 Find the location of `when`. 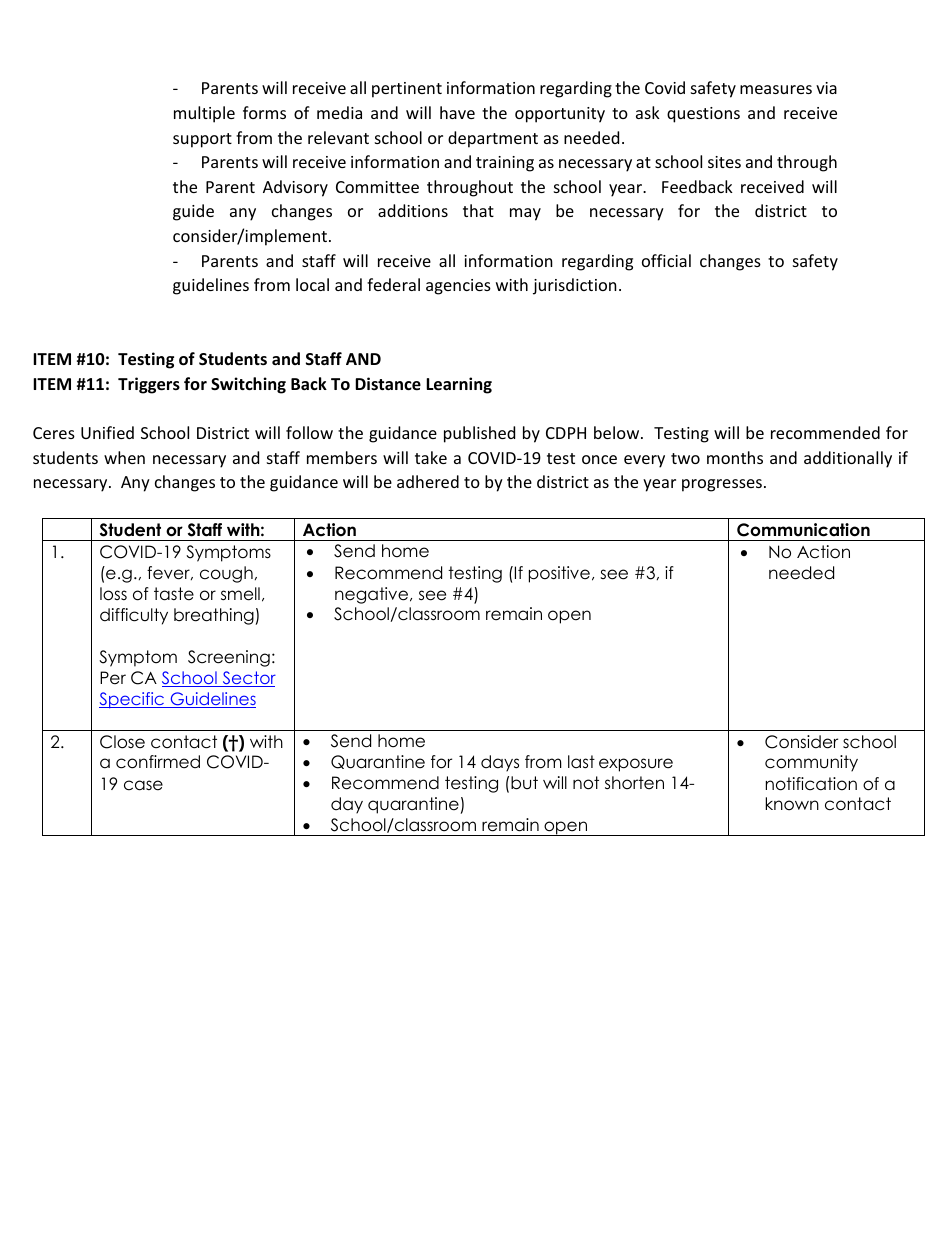

when is located at coordinates (124, 457).
